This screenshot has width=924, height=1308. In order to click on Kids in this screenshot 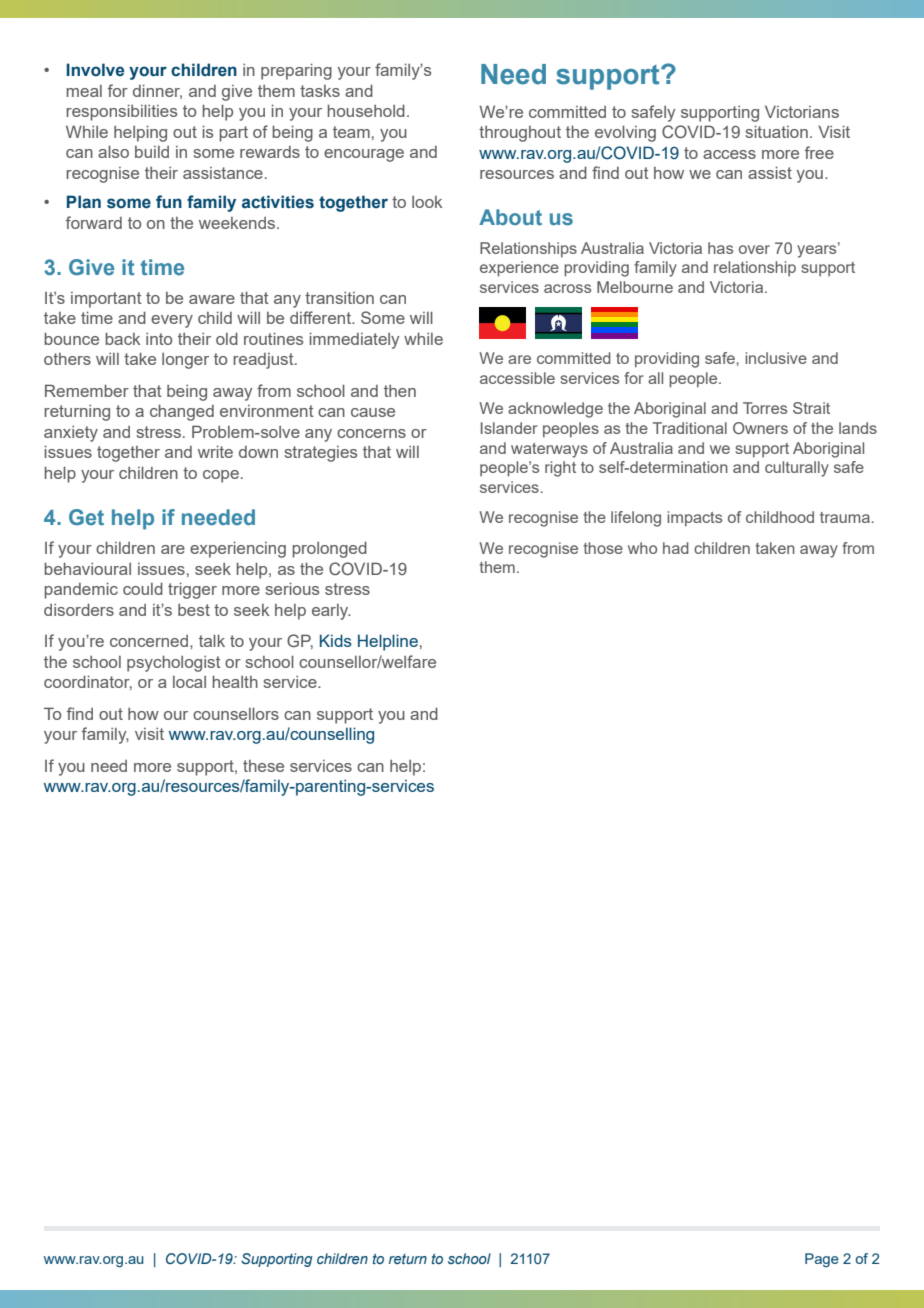, I will do `click(336, 640)`.
